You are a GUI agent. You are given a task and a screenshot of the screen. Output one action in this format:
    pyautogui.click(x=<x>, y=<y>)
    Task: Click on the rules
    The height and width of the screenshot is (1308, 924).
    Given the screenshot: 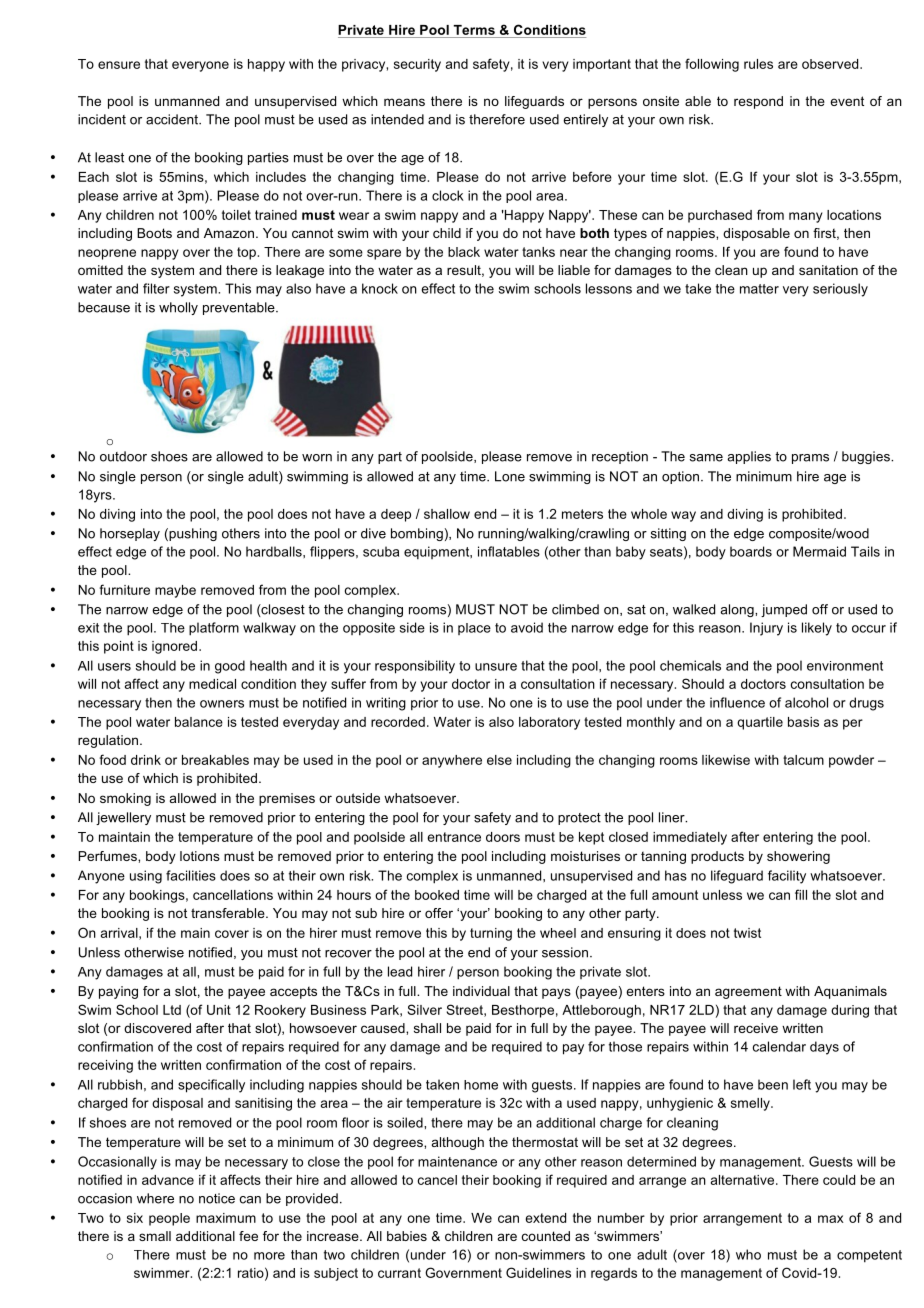 What is the action you would take?
    pyautogui.click(x=758, y=64)
